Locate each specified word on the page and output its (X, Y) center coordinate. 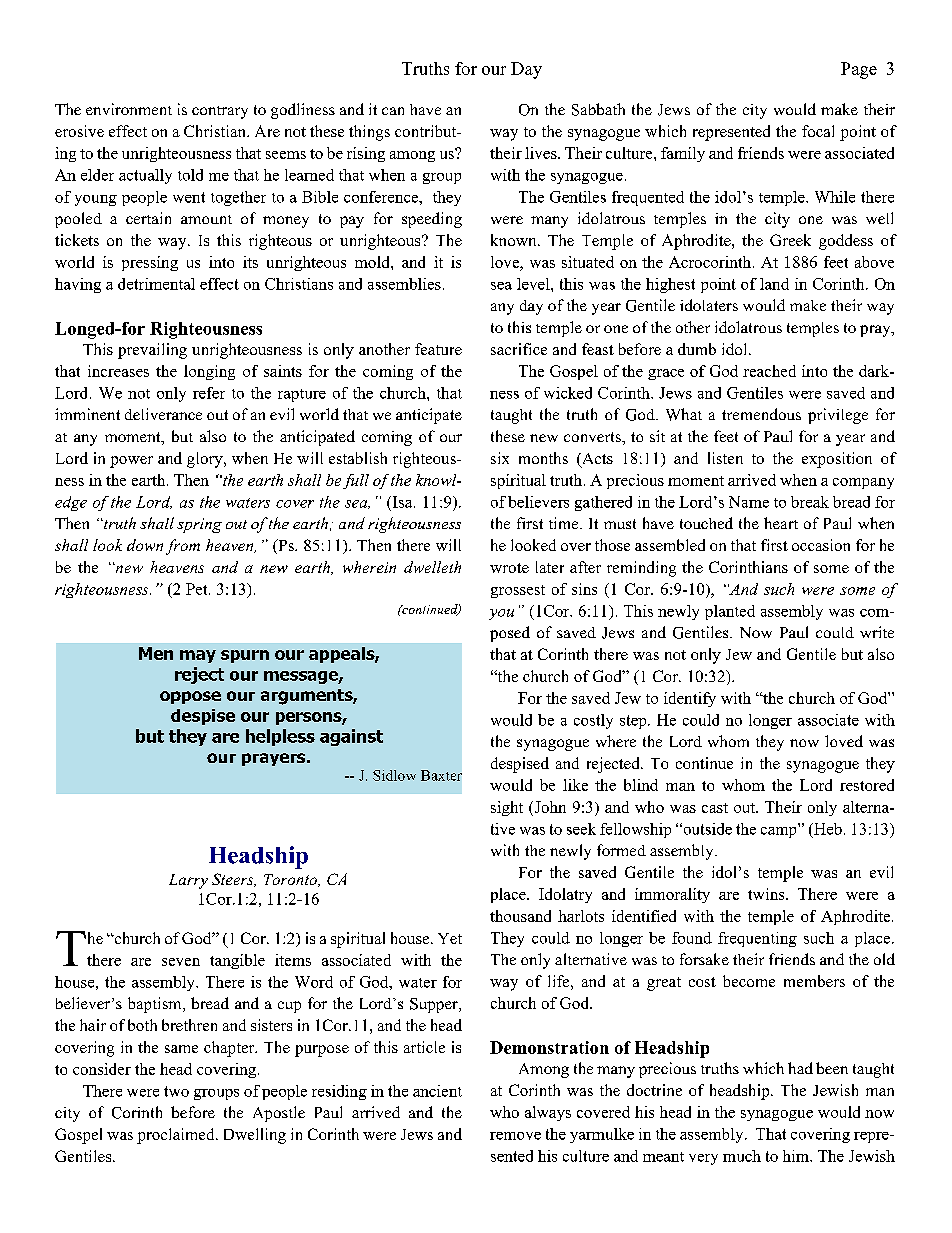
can (393, 111)
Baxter (441, 775)
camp (780, 831)
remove (515, 1136)
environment (129, 109)
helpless (280, 737)
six (500, 458)
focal (818, 131)
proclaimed (177, 1136)
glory (206, 460)
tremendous (761, 414)
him (797, 1156)
